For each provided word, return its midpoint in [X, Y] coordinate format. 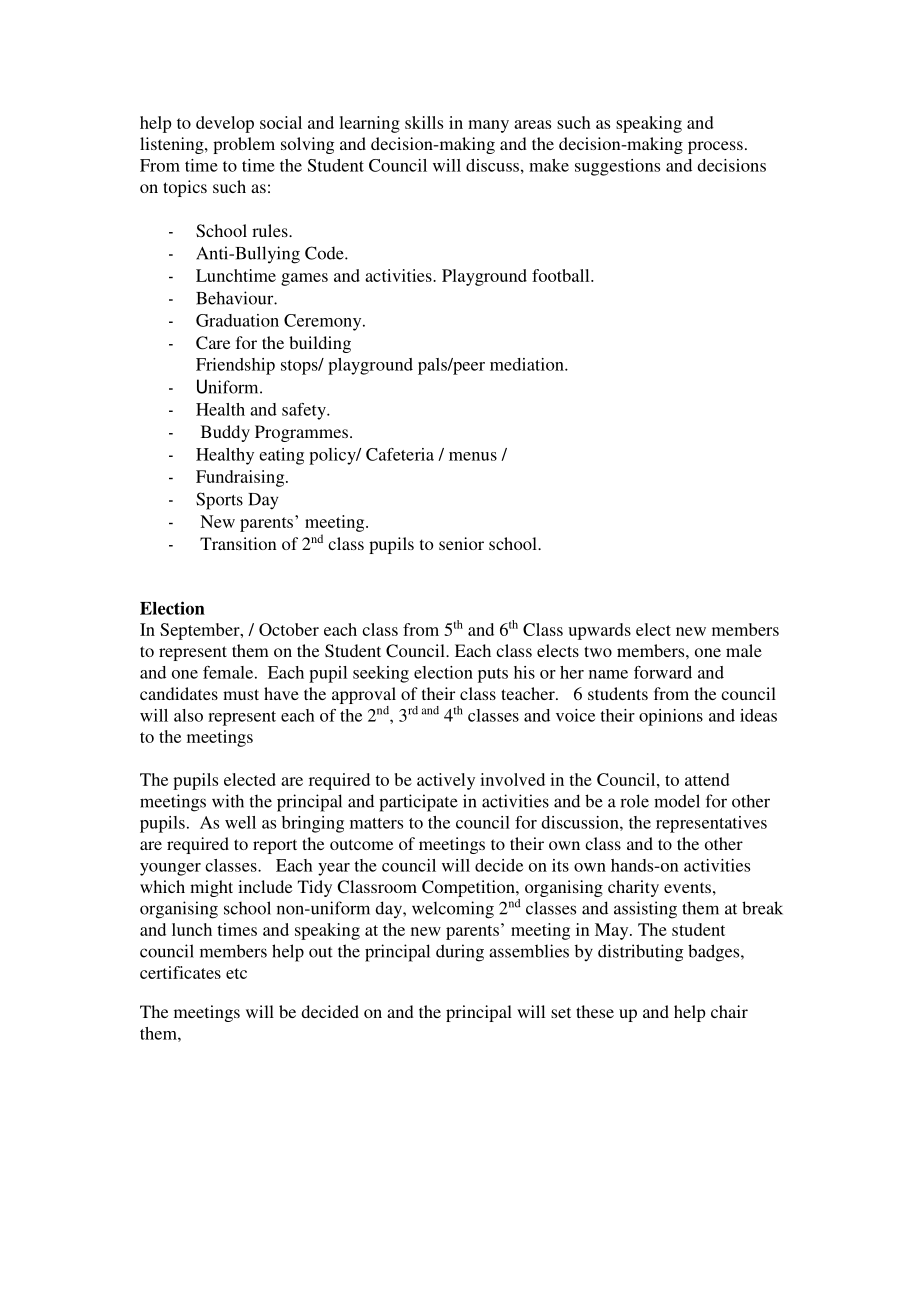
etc [236, 973]
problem [244, 145]
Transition [238, 543]
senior [461, 543]
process [715, 147]
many [488, 126]
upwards [599, 631]
